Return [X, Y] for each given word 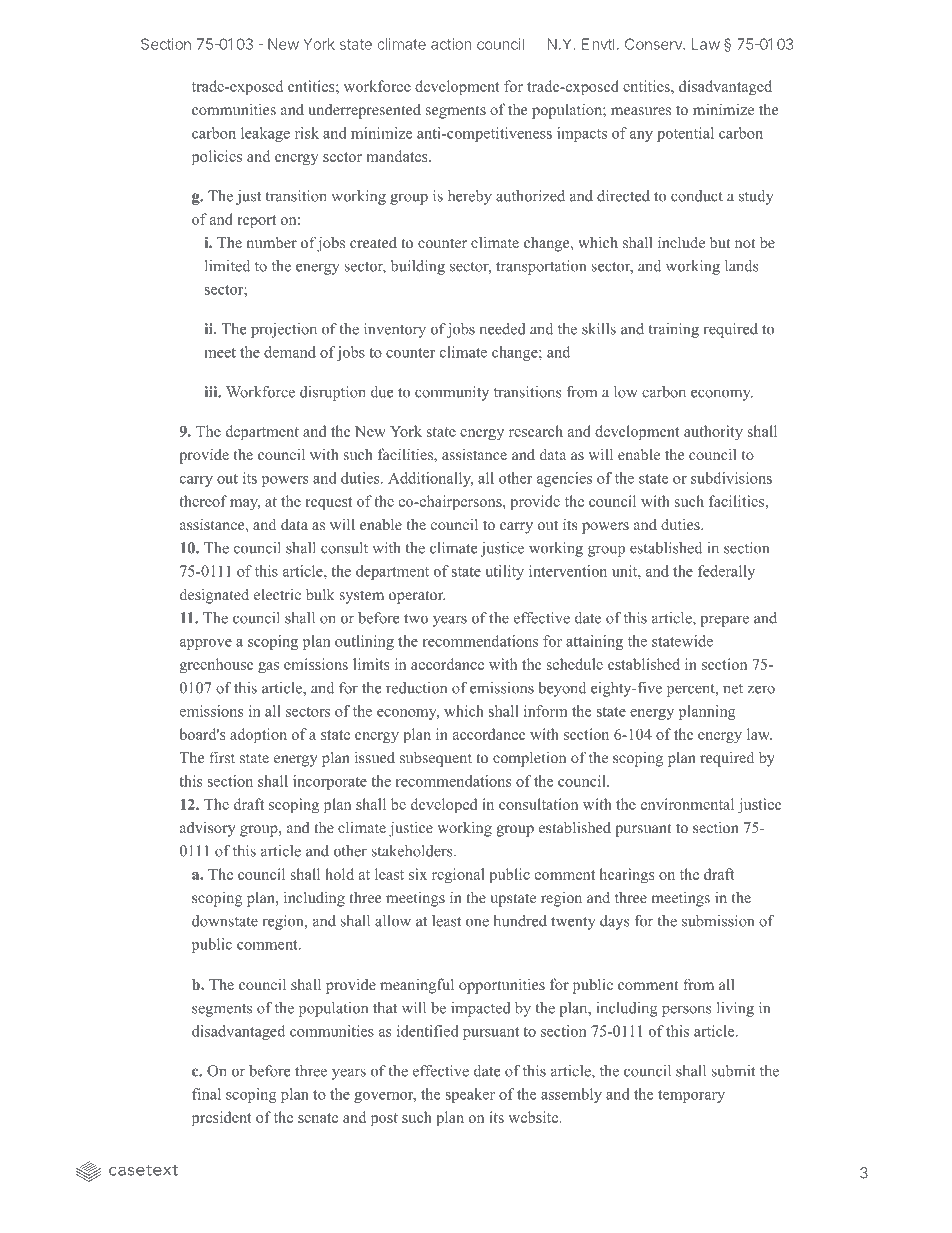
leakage [265, 134]
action [451, 44]
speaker [470, 1095]
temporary [691, 1096]
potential [685, 134]
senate [318, 1118]
